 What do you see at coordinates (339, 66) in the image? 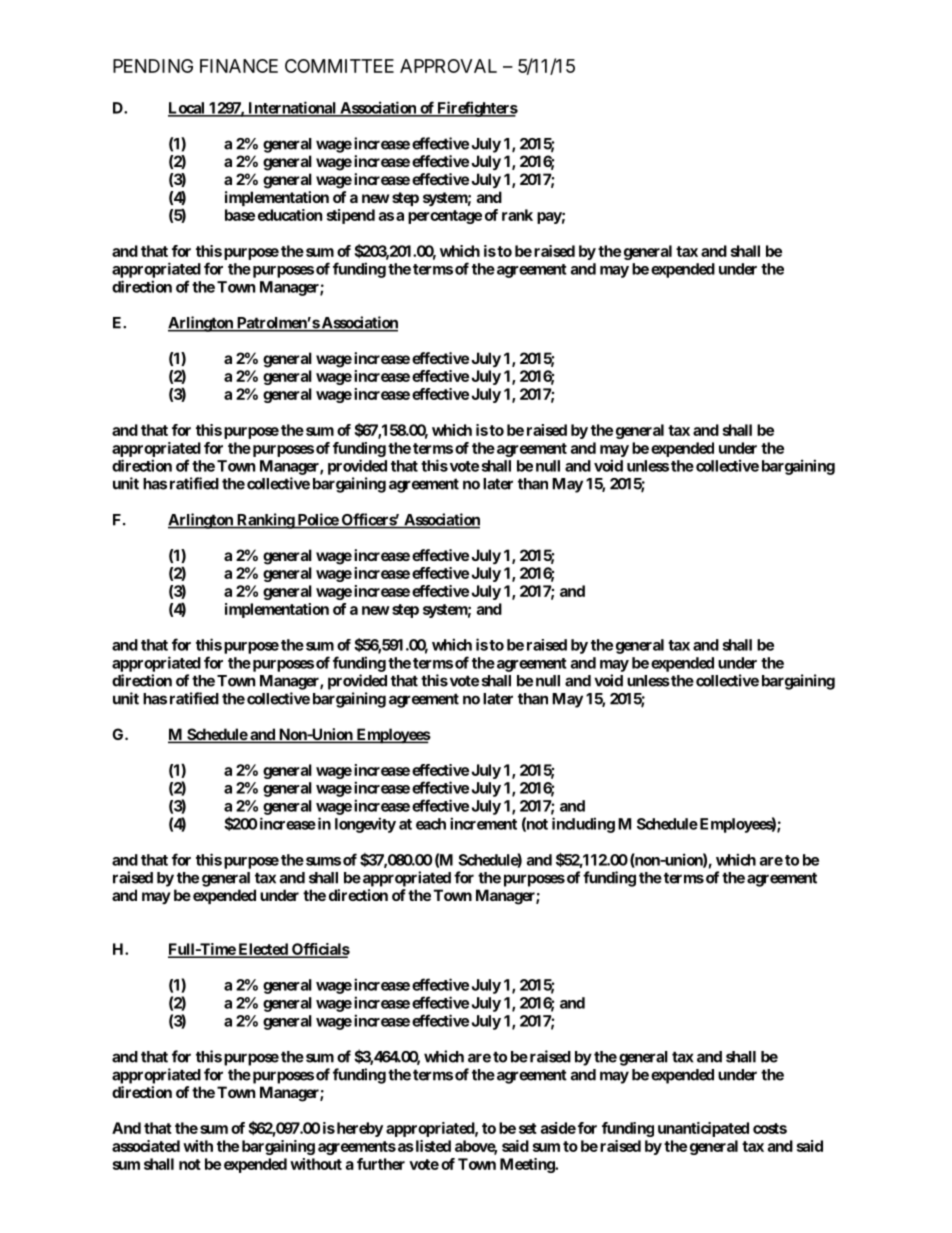
I see `COMMITTEE` at bounding box center [339, 66].
